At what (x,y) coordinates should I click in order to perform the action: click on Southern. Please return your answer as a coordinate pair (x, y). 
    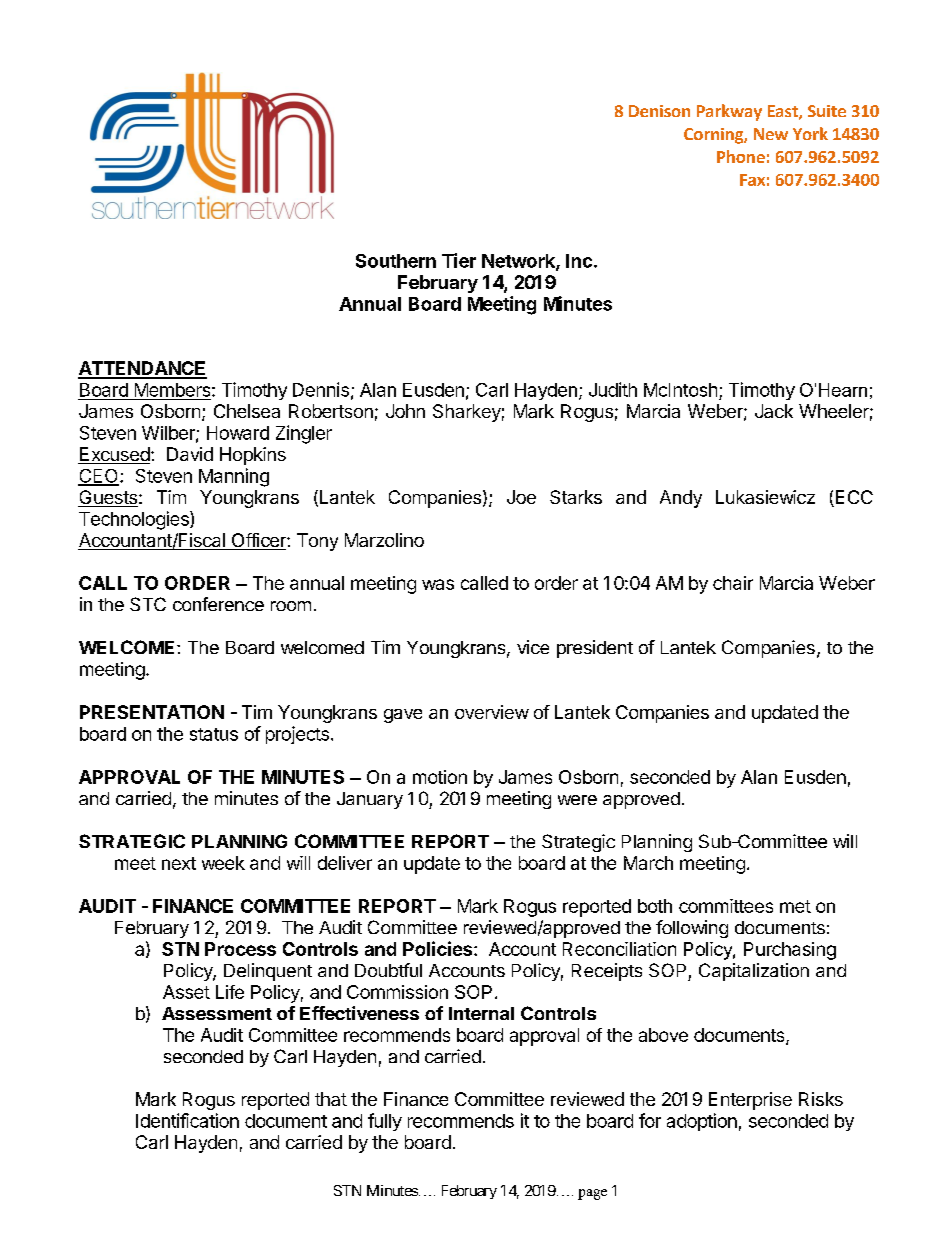
    Looking at the image, I should click on (396, 261).
